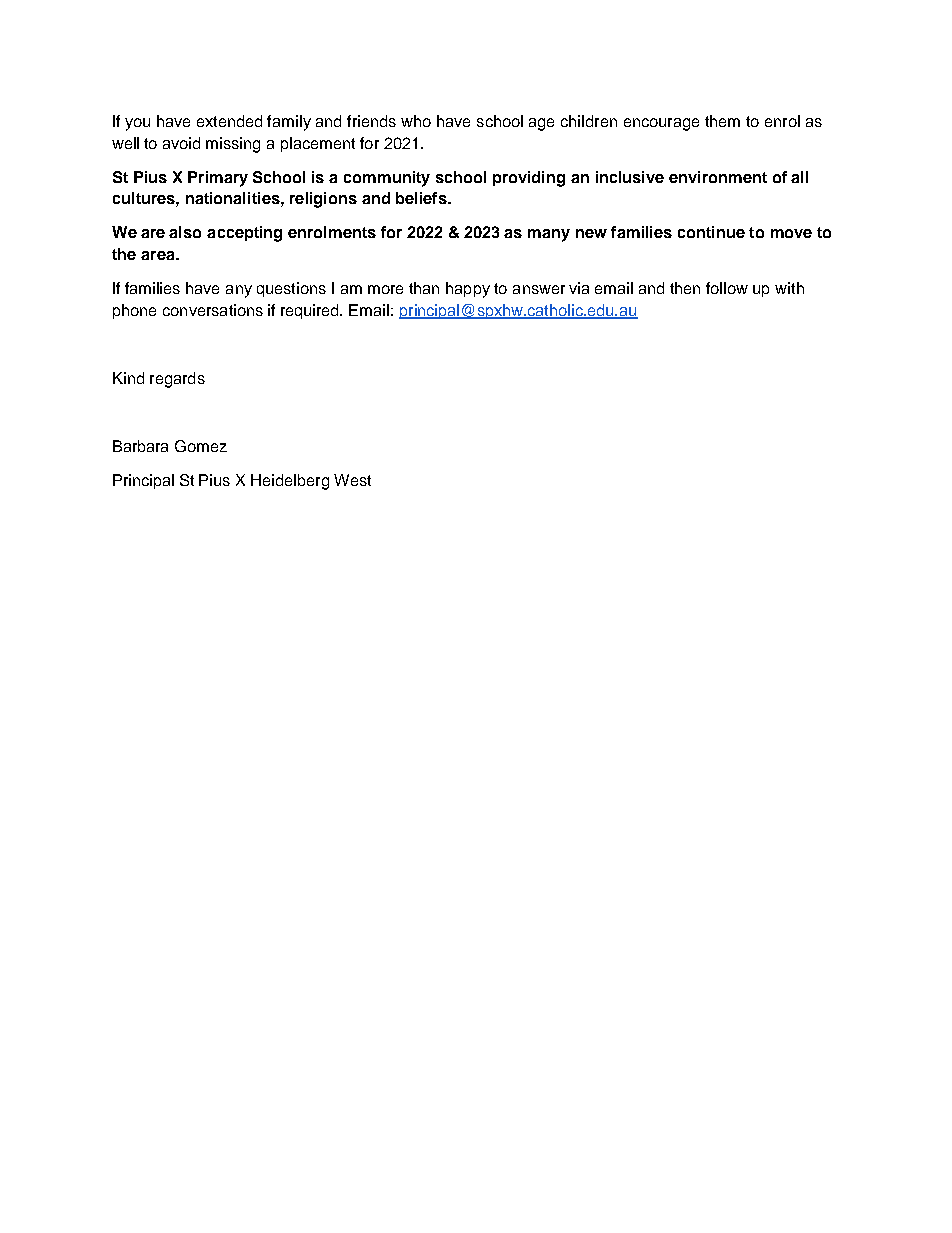 Image resolution: width=952 pixels, height=1233 pixels. Describe the element at coordinates (722, 121) in the document. I see `them` at that location.
